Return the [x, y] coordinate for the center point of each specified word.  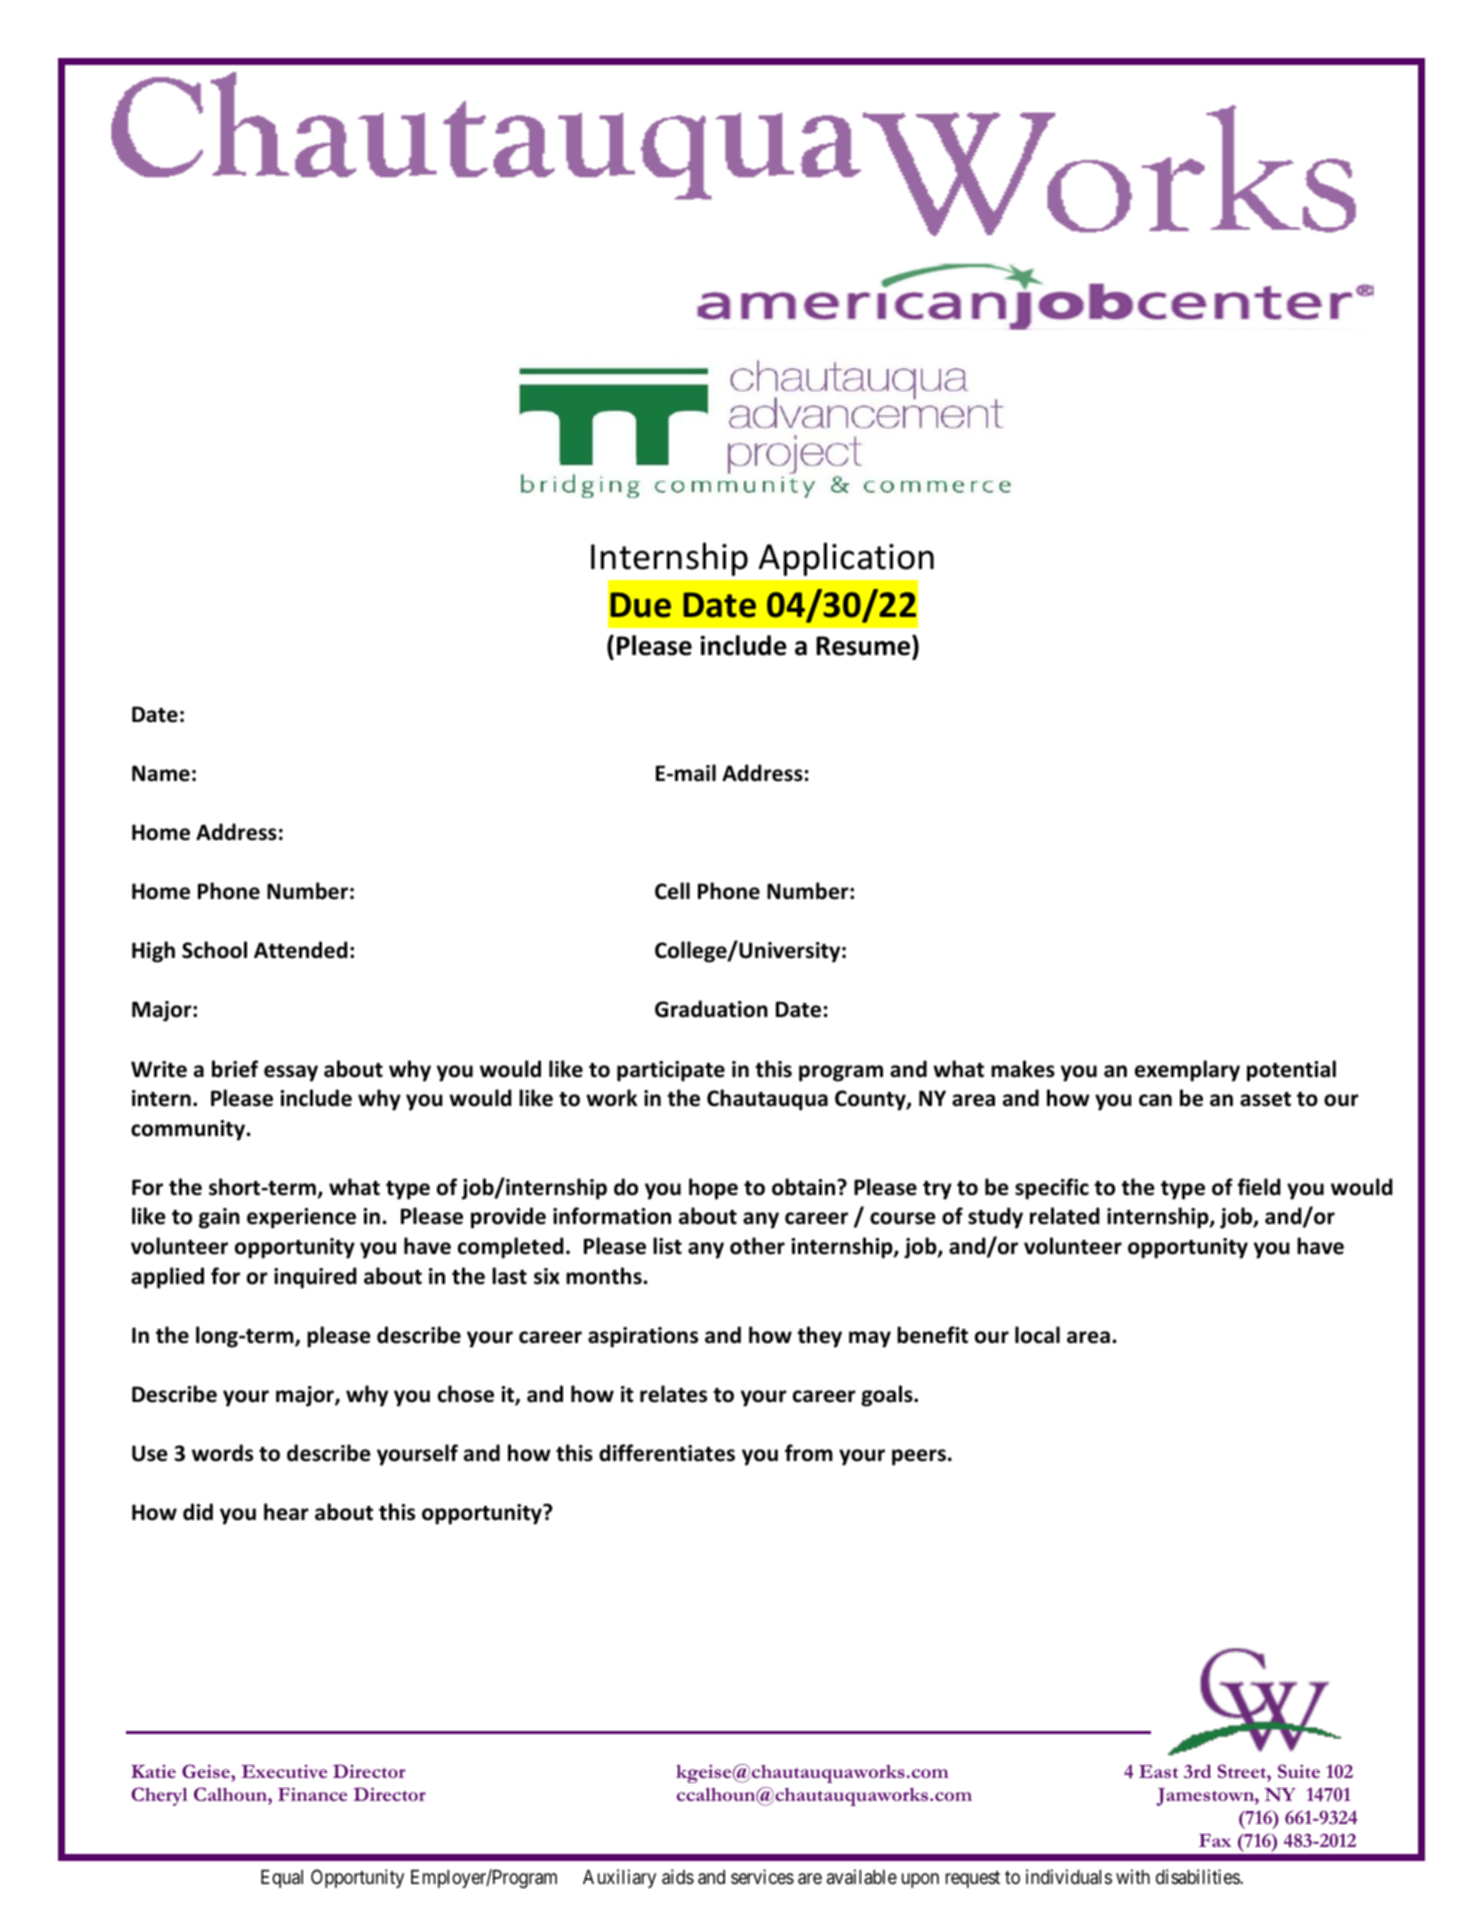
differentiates [667, 1453]
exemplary [1187, 1071]
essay [291, 1073]
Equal [282, 1879]
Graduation [711, 1009]
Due [640, 605]
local [1037, 1335]
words [222, 1453]
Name [161, 773]
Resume [864, 645]
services [762, 1876]
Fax [1215, 1840]
